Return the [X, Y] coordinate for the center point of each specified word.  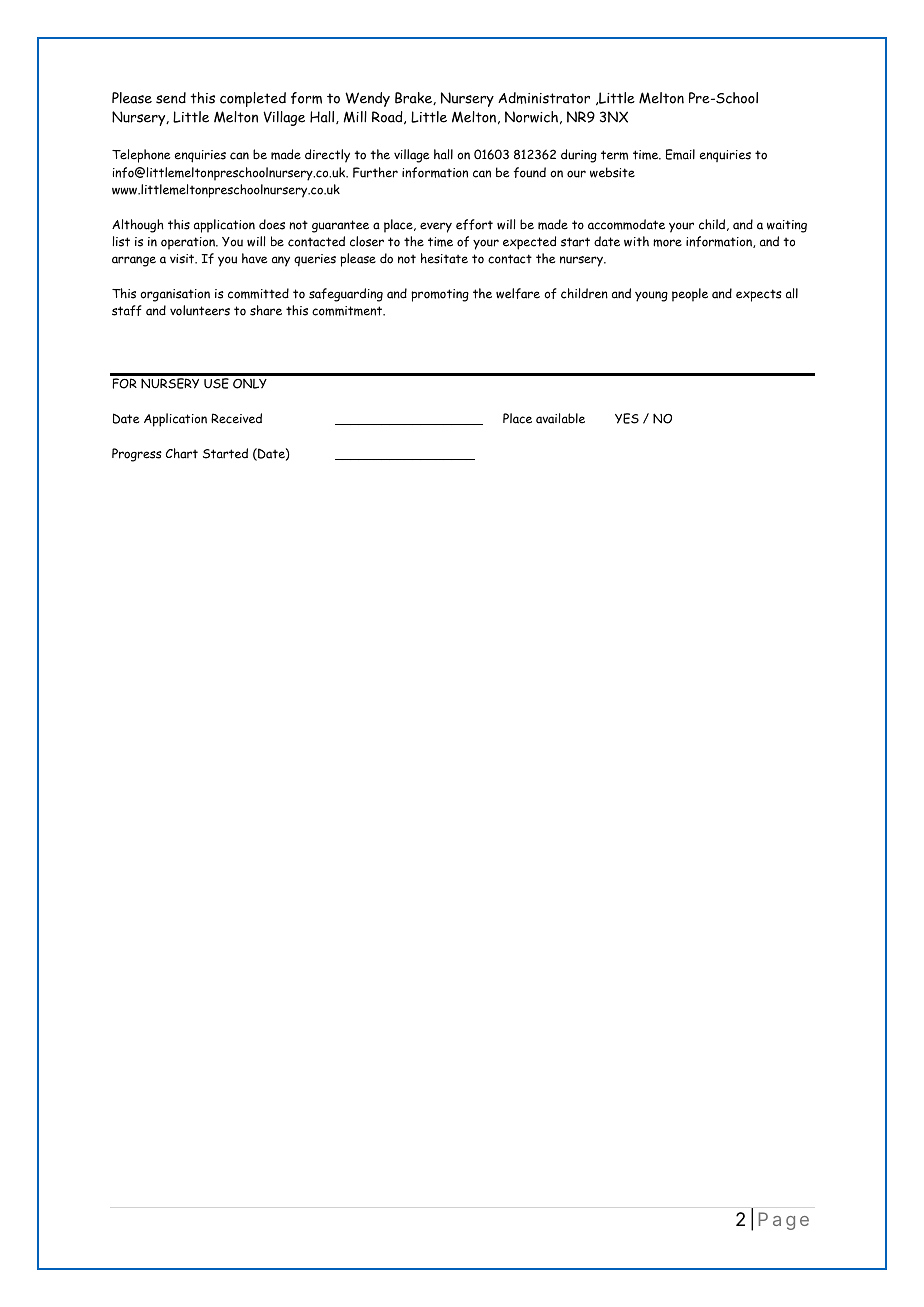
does [272, 224]
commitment [348, 311]
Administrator [544, 98]
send [171, 98]
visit [183, 259]
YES [627, 418]
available [560, 418]
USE [216, 383]
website [612, 172]
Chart [182, 453]
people [690, 295]
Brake [414, 98]
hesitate [444, 258]
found [530, 172]
